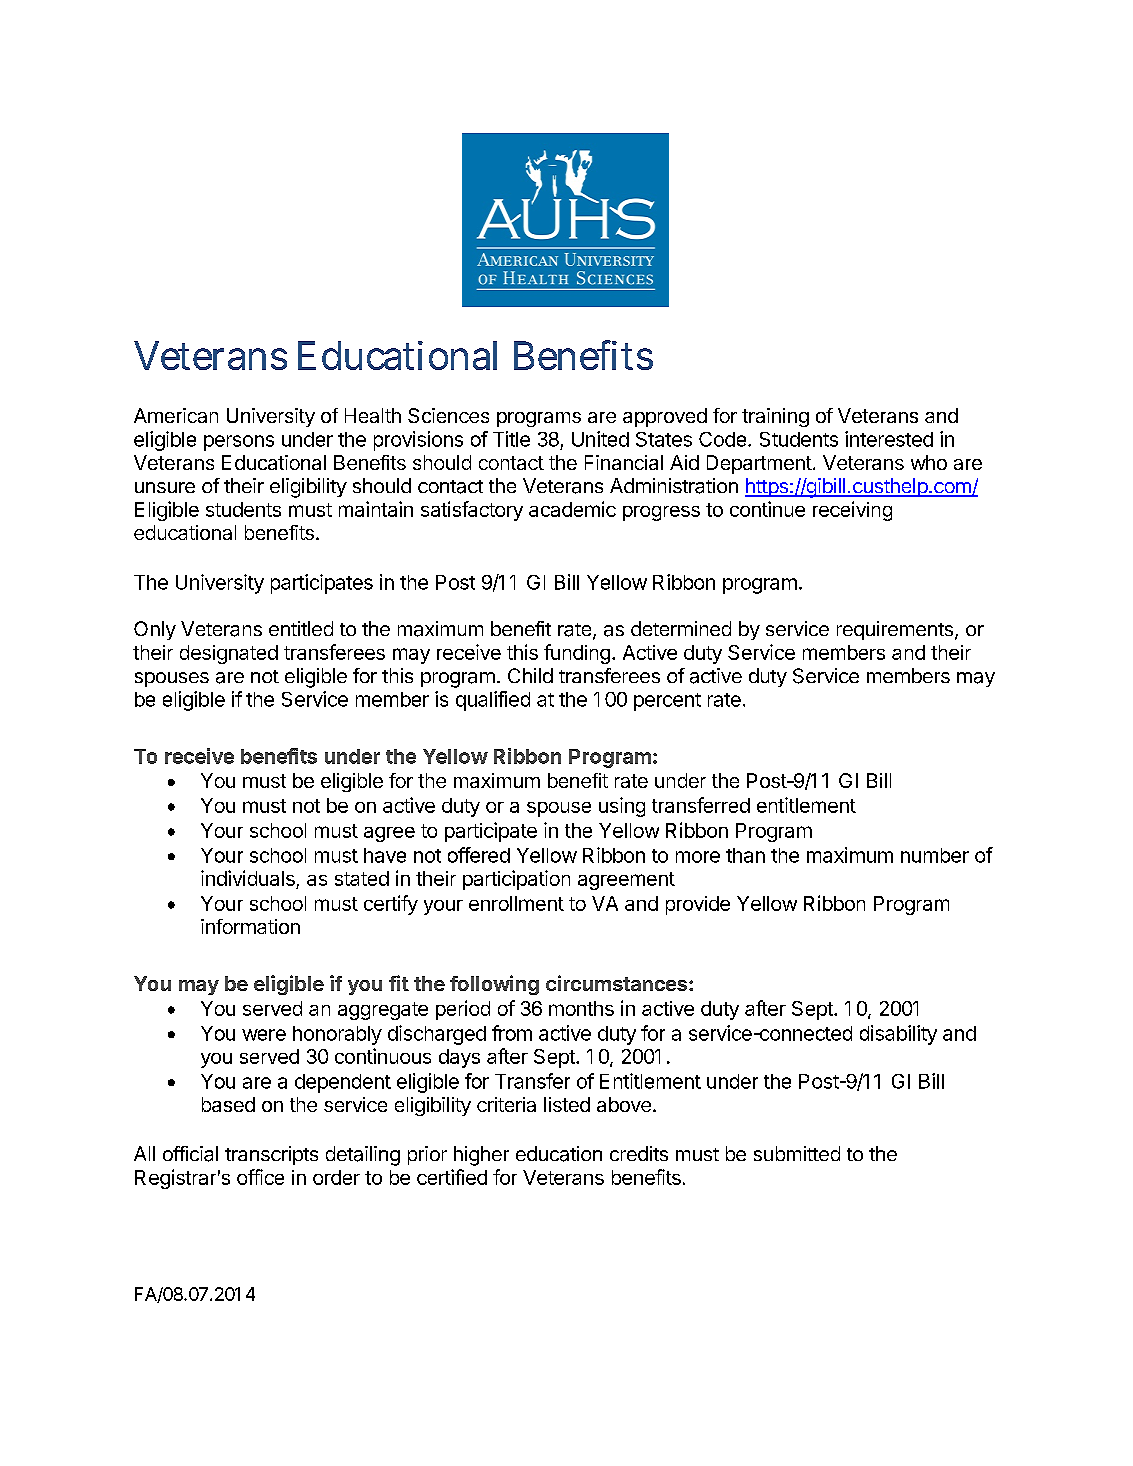  What do you see at coordinates (895, 630) in the image?
I see `requirements` at bounding box center [895, 630].
